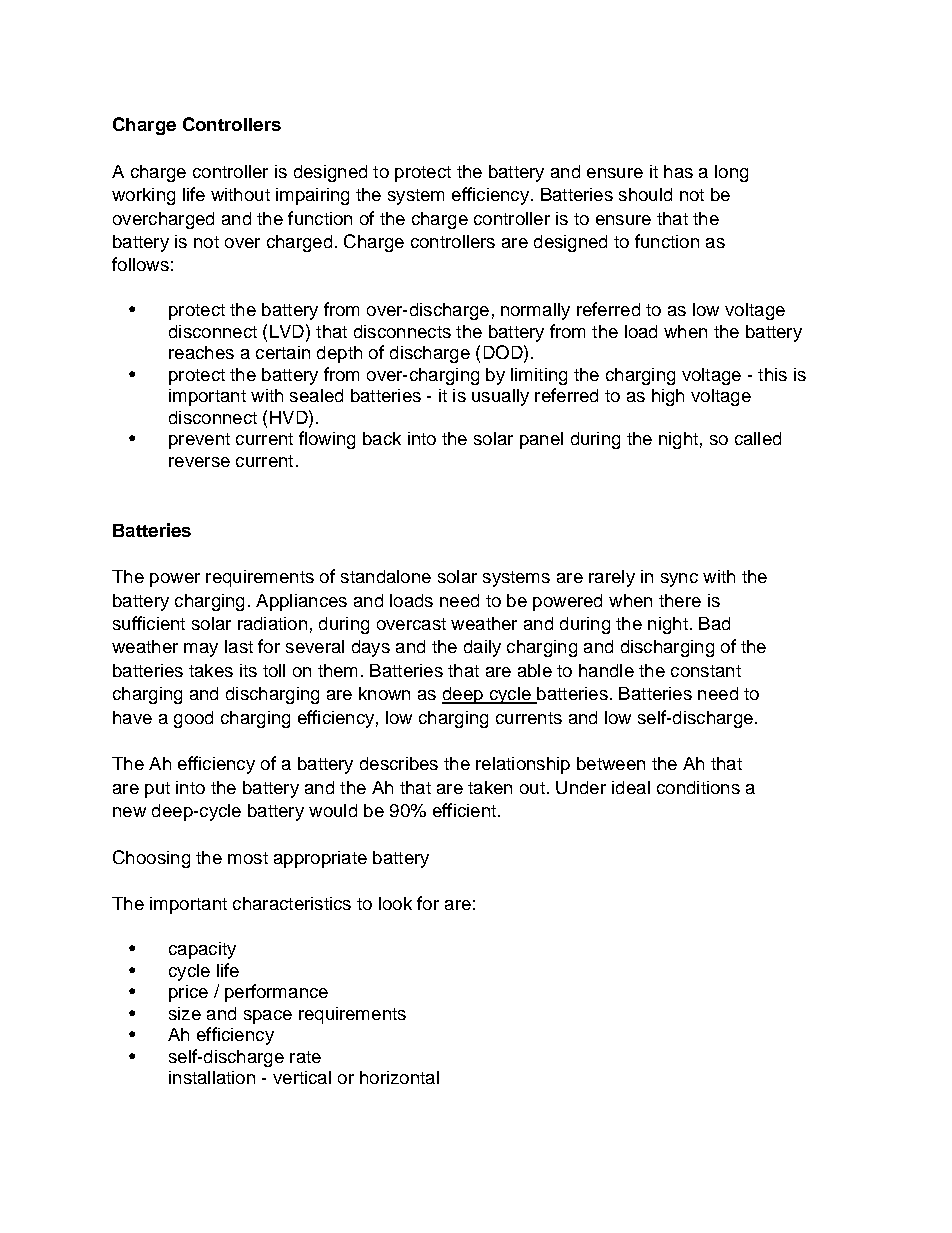 Image resolution: width=952 pixels, height=1233 pixels. What do you see at coordinates (678, 171) in the screenshot?
I see `has` at bounding box center [678, 171].
